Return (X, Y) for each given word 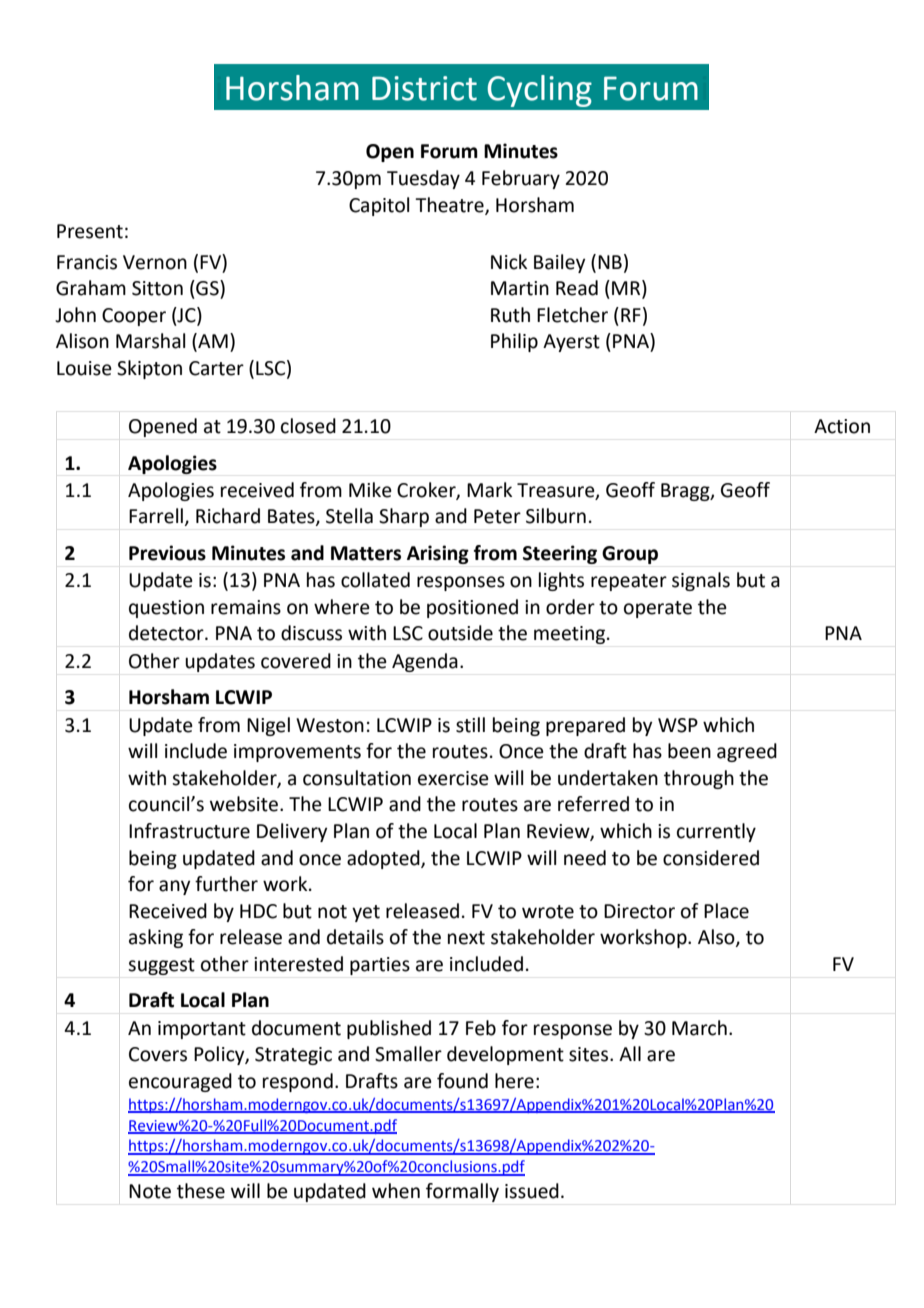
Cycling (539, 91)
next (466, 938)
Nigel (268, 726)
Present (90, 231)
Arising (438, 554)
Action (842, 426)
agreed (747, 752)
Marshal (150, 341)
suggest (161, 966)
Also (717, 938)
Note (150, 1191)
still (470, 725)
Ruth (510, 315)
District (424, 88)
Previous (167, 553)
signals (701, 581)
